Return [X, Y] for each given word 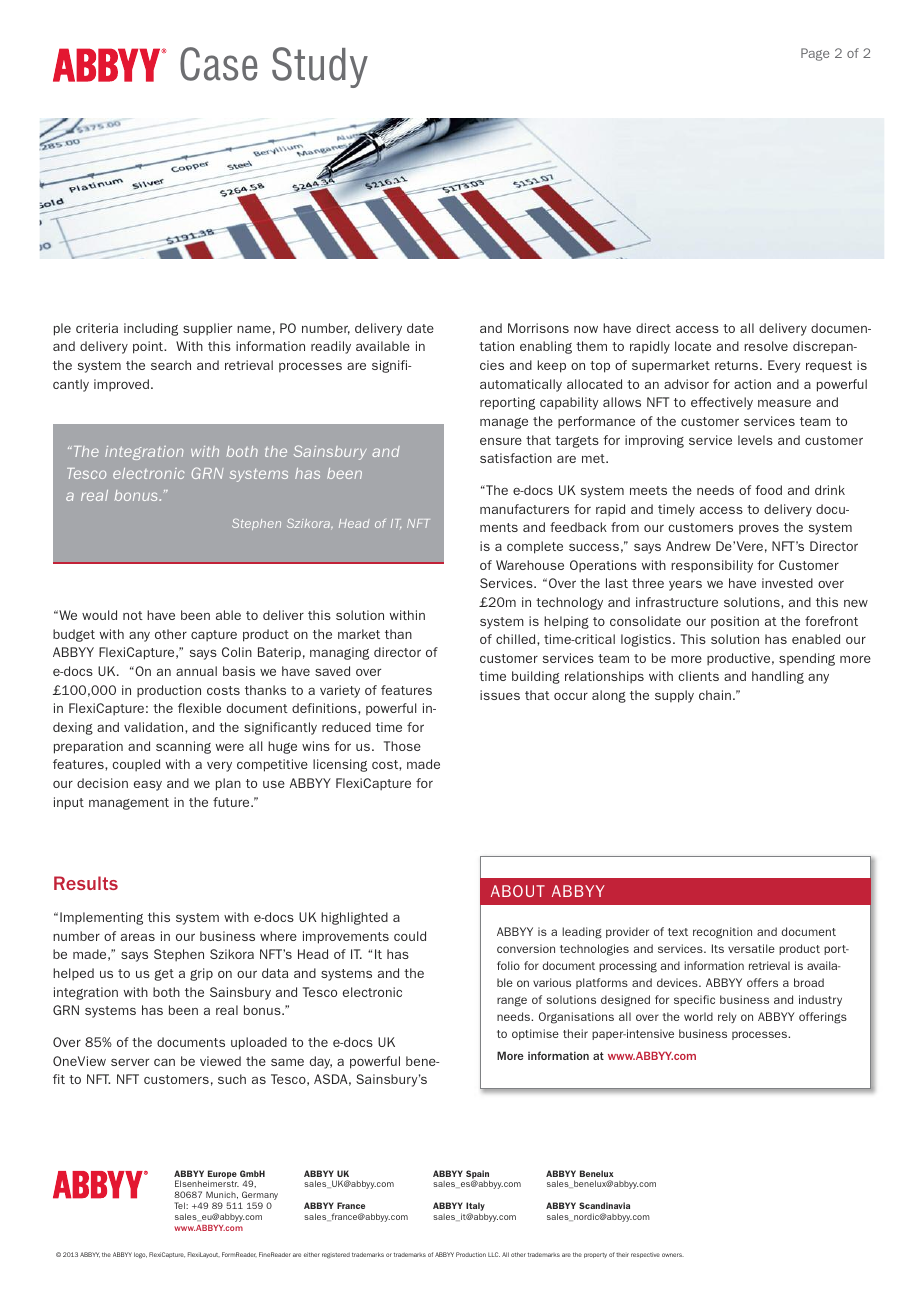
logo [140, 1255]
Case [218, 64]
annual [196, 671]
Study [320, 67]
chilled [517, 639]
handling [778, 677]
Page [815, 54]
